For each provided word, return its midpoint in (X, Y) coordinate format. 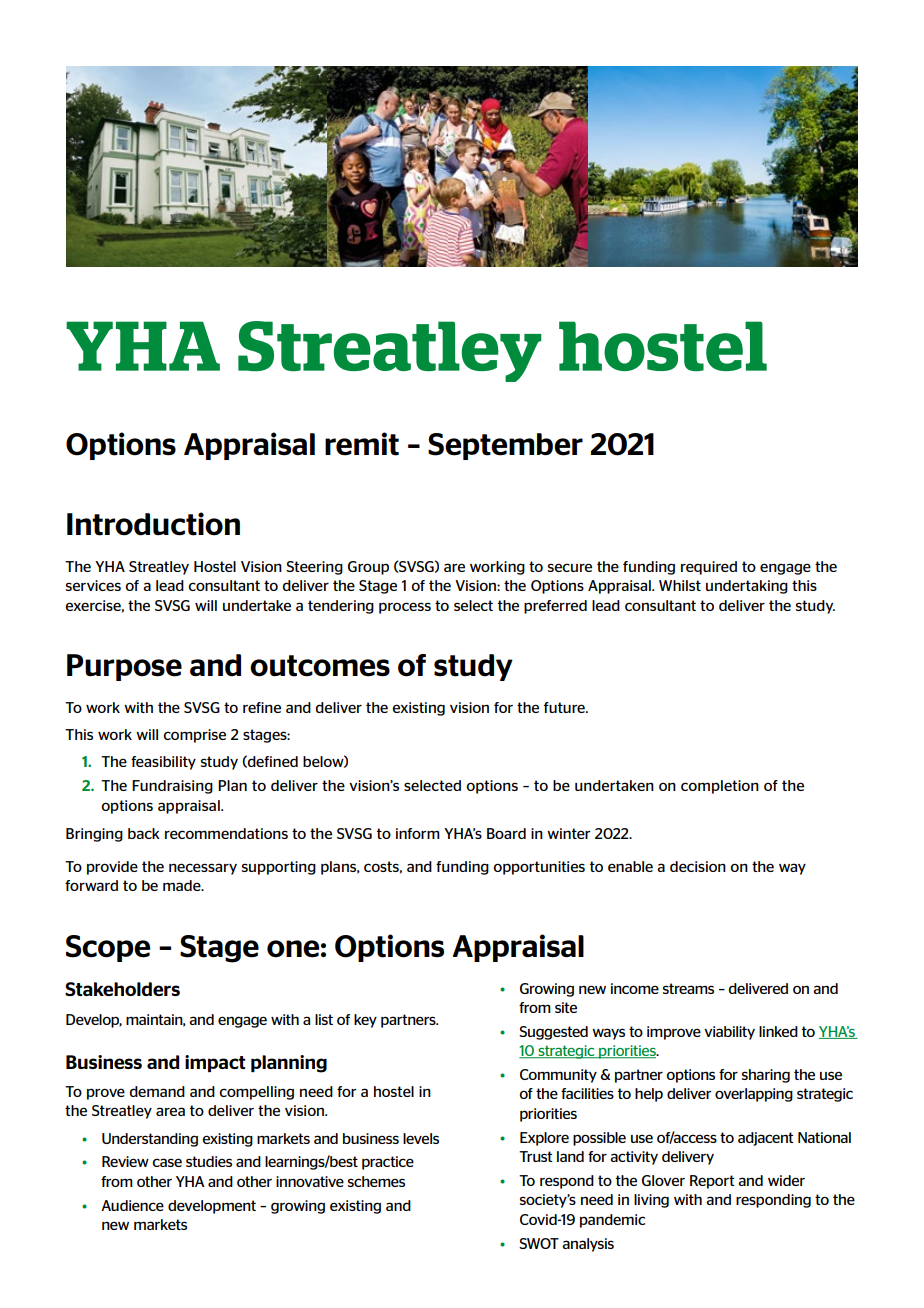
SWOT (539, 1243)
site (566, 1007)
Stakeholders (122, 989)
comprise (194, 736)
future (565, 707)
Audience (132, 1205)
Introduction (153, 524)
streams (688, 988)
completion (720, 787)
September (505, 446)
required (709, 568)
